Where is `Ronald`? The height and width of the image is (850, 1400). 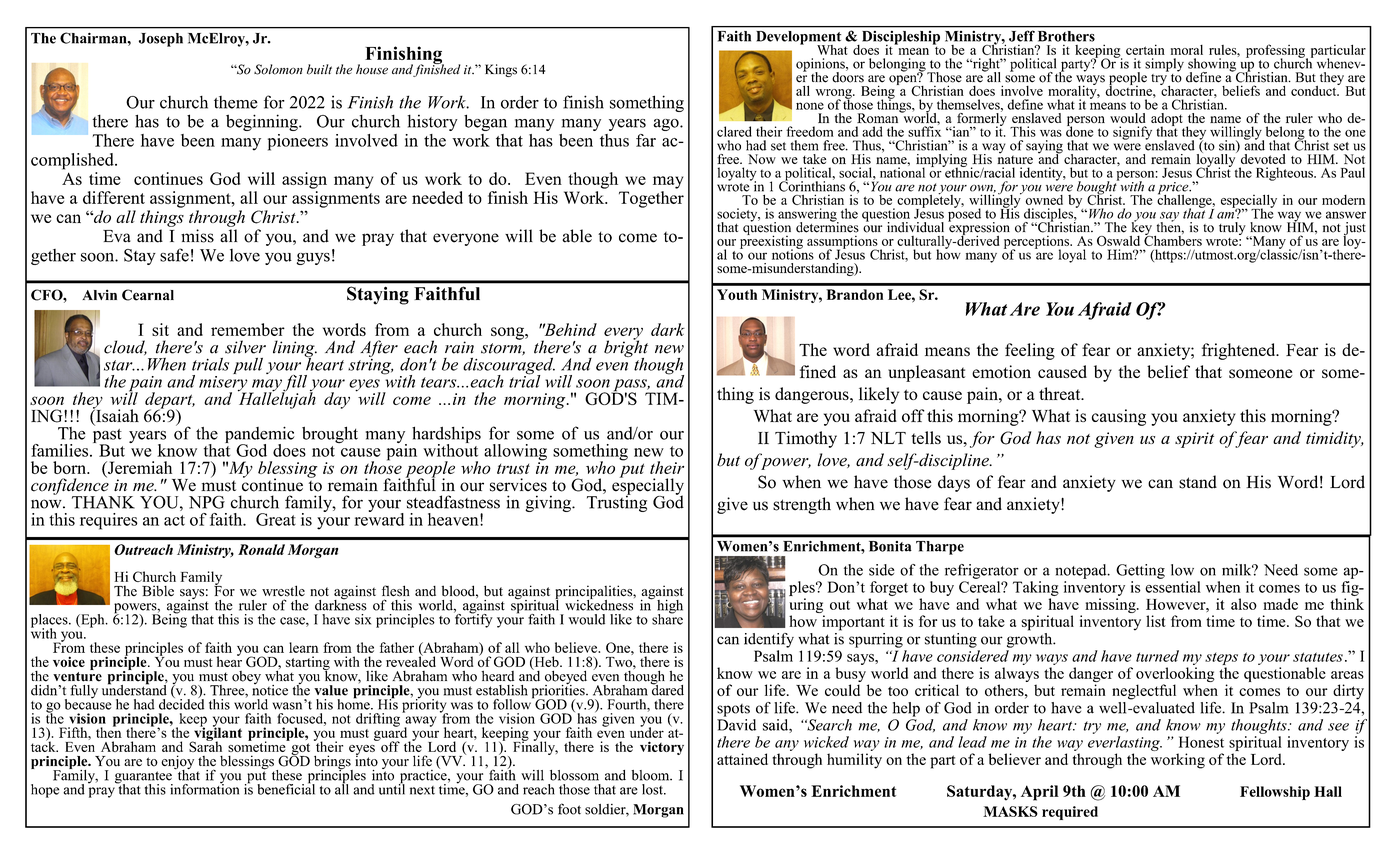
Ronald is located at coordinates (261, 549).
